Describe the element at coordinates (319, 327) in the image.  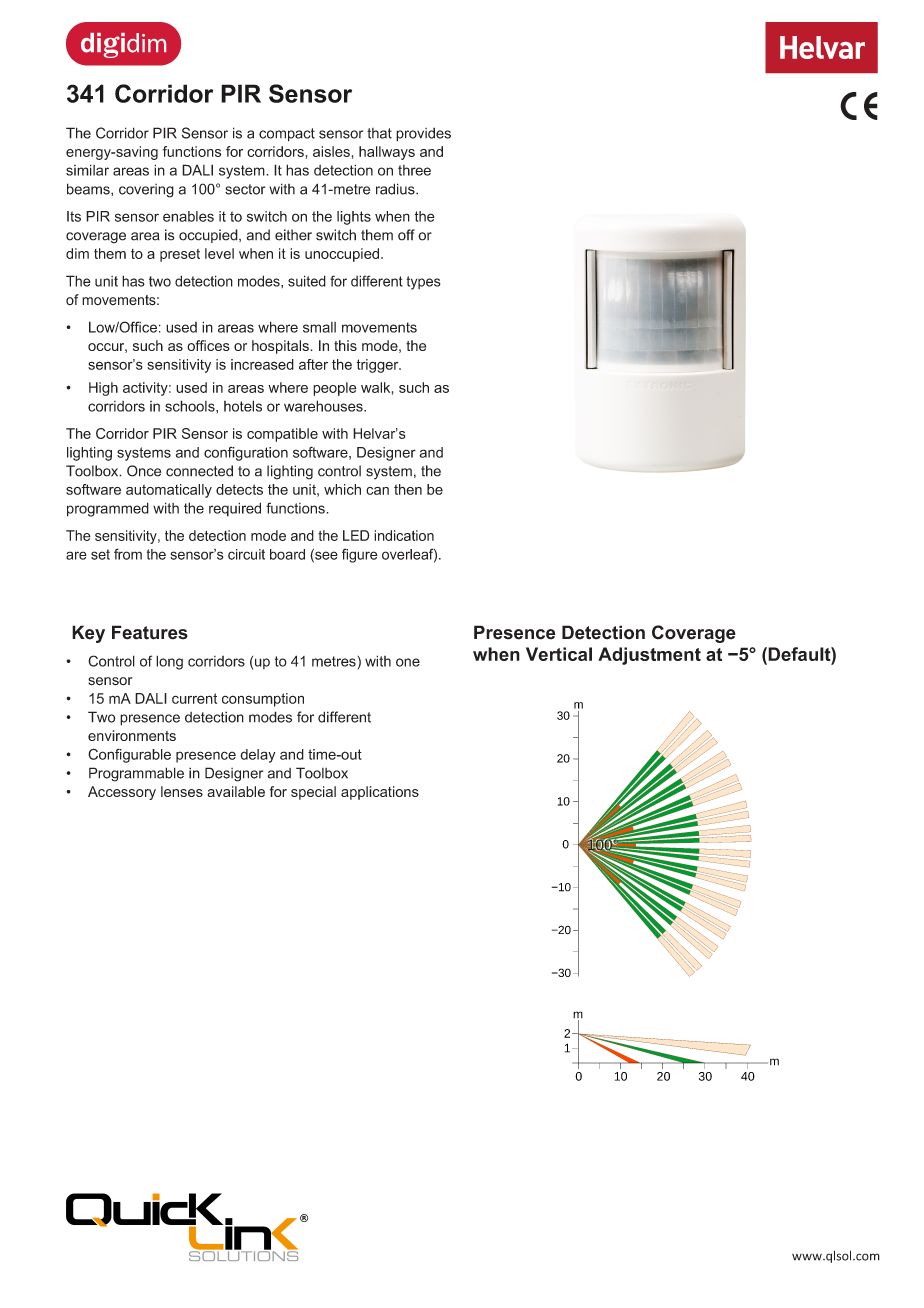
I see `small` at that location.
